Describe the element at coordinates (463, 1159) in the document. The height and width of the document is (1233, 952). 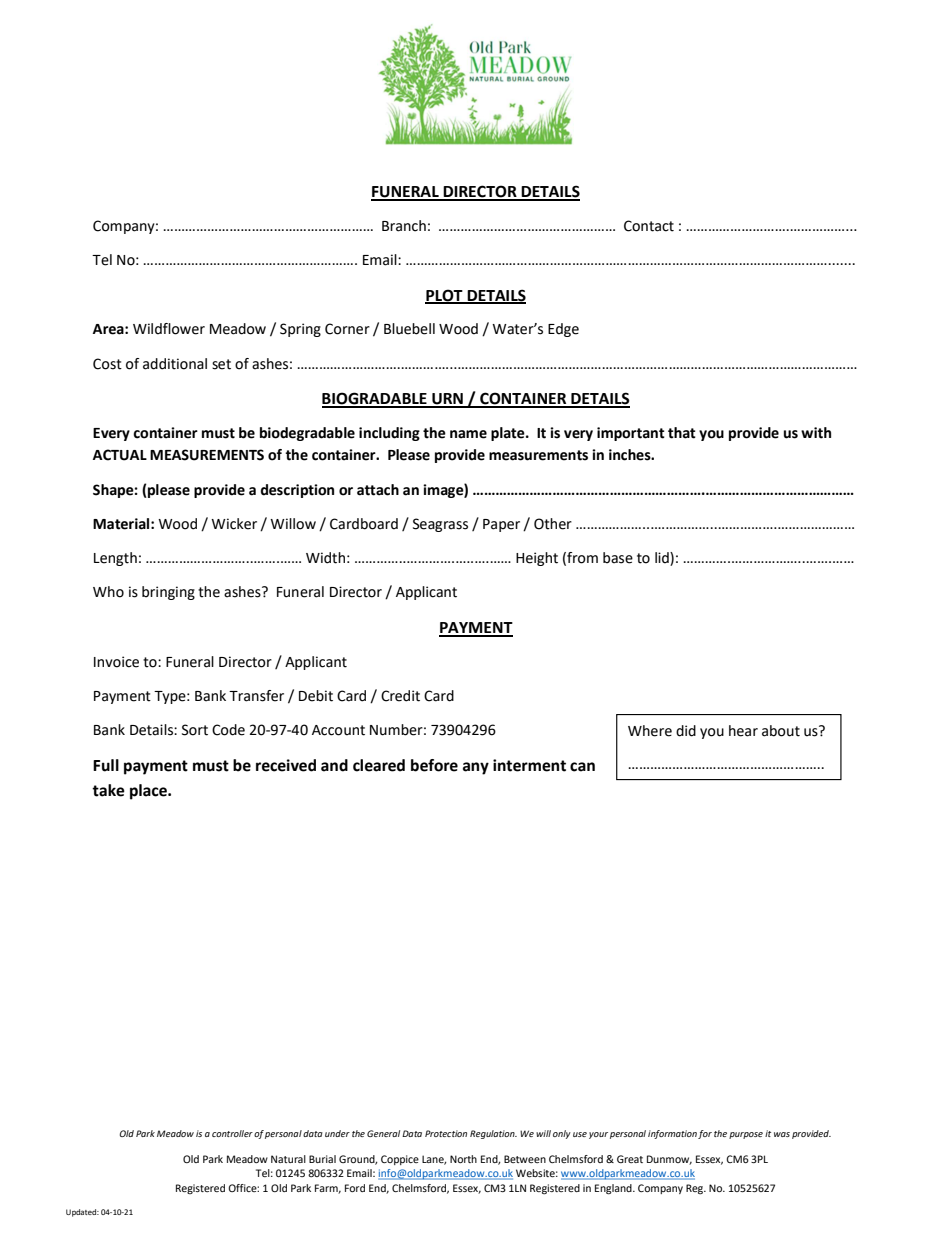
I see `North` at that location.
